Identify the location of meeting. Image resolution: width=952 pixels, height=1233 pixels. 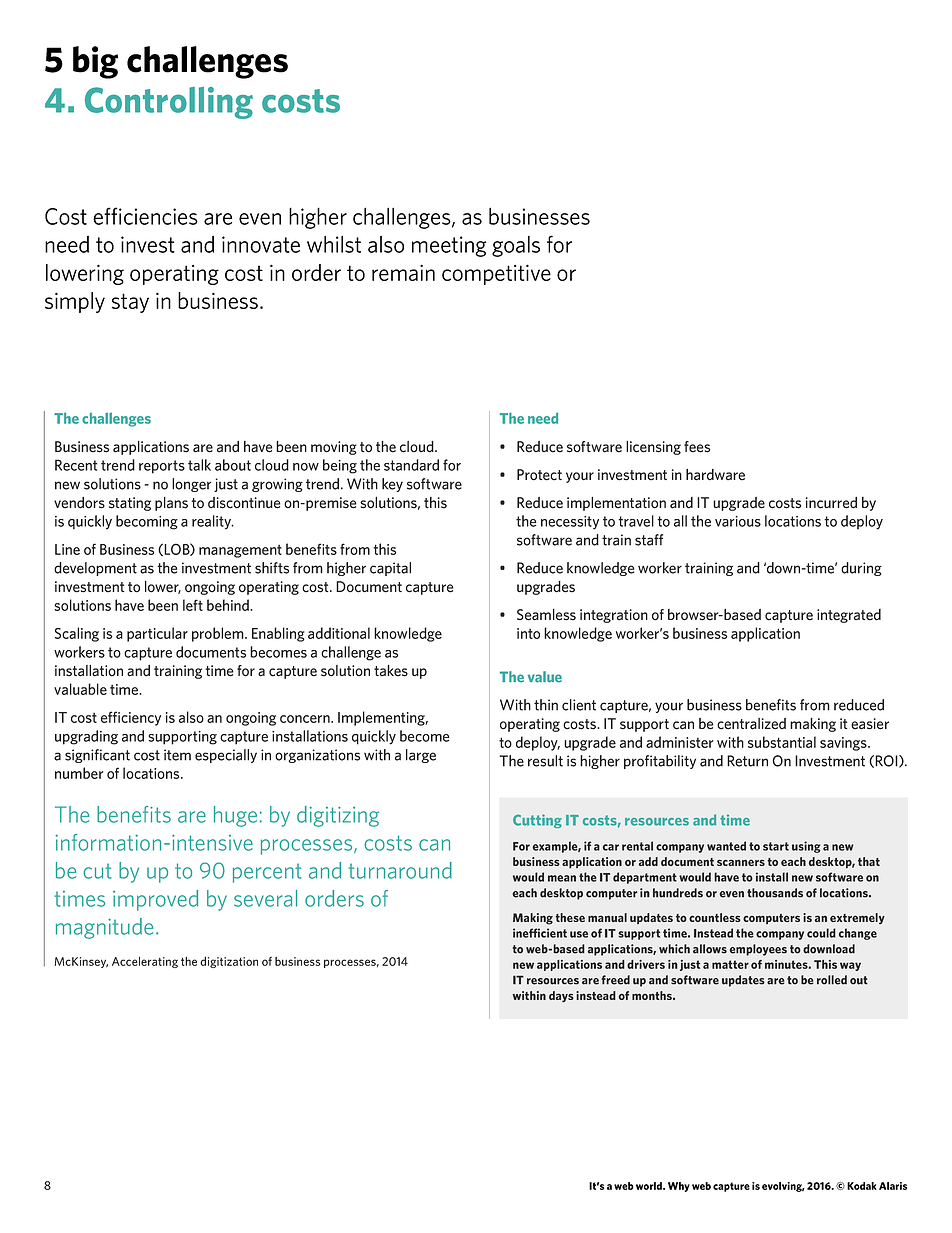
(449, 246).
